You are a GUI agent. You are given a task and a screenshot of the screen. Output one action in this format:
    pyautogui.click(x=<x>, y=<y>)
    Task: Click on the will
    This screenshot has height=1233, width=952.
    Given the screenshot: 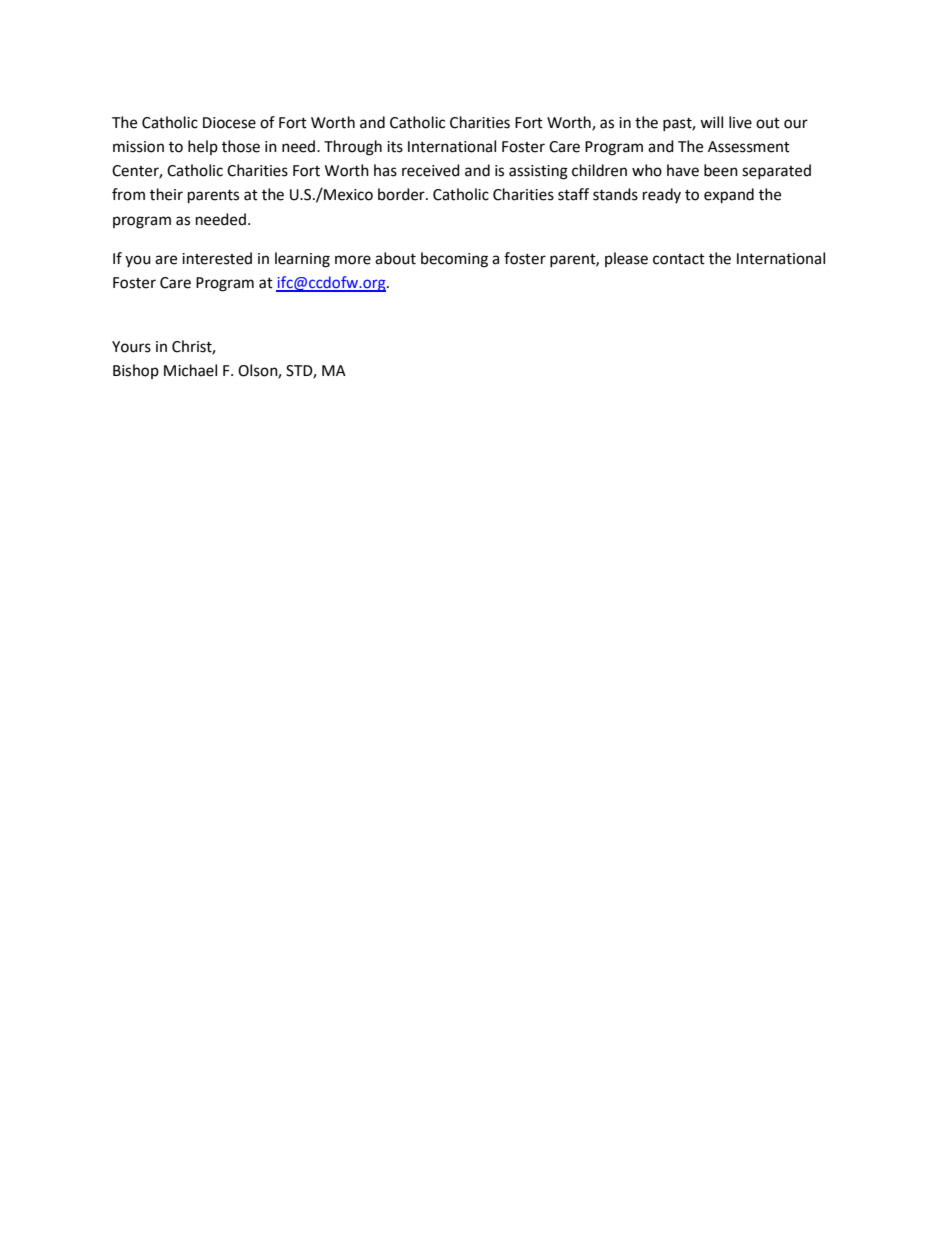 What is the action you would take?
    pyautogui.click(x=711, y=122)
